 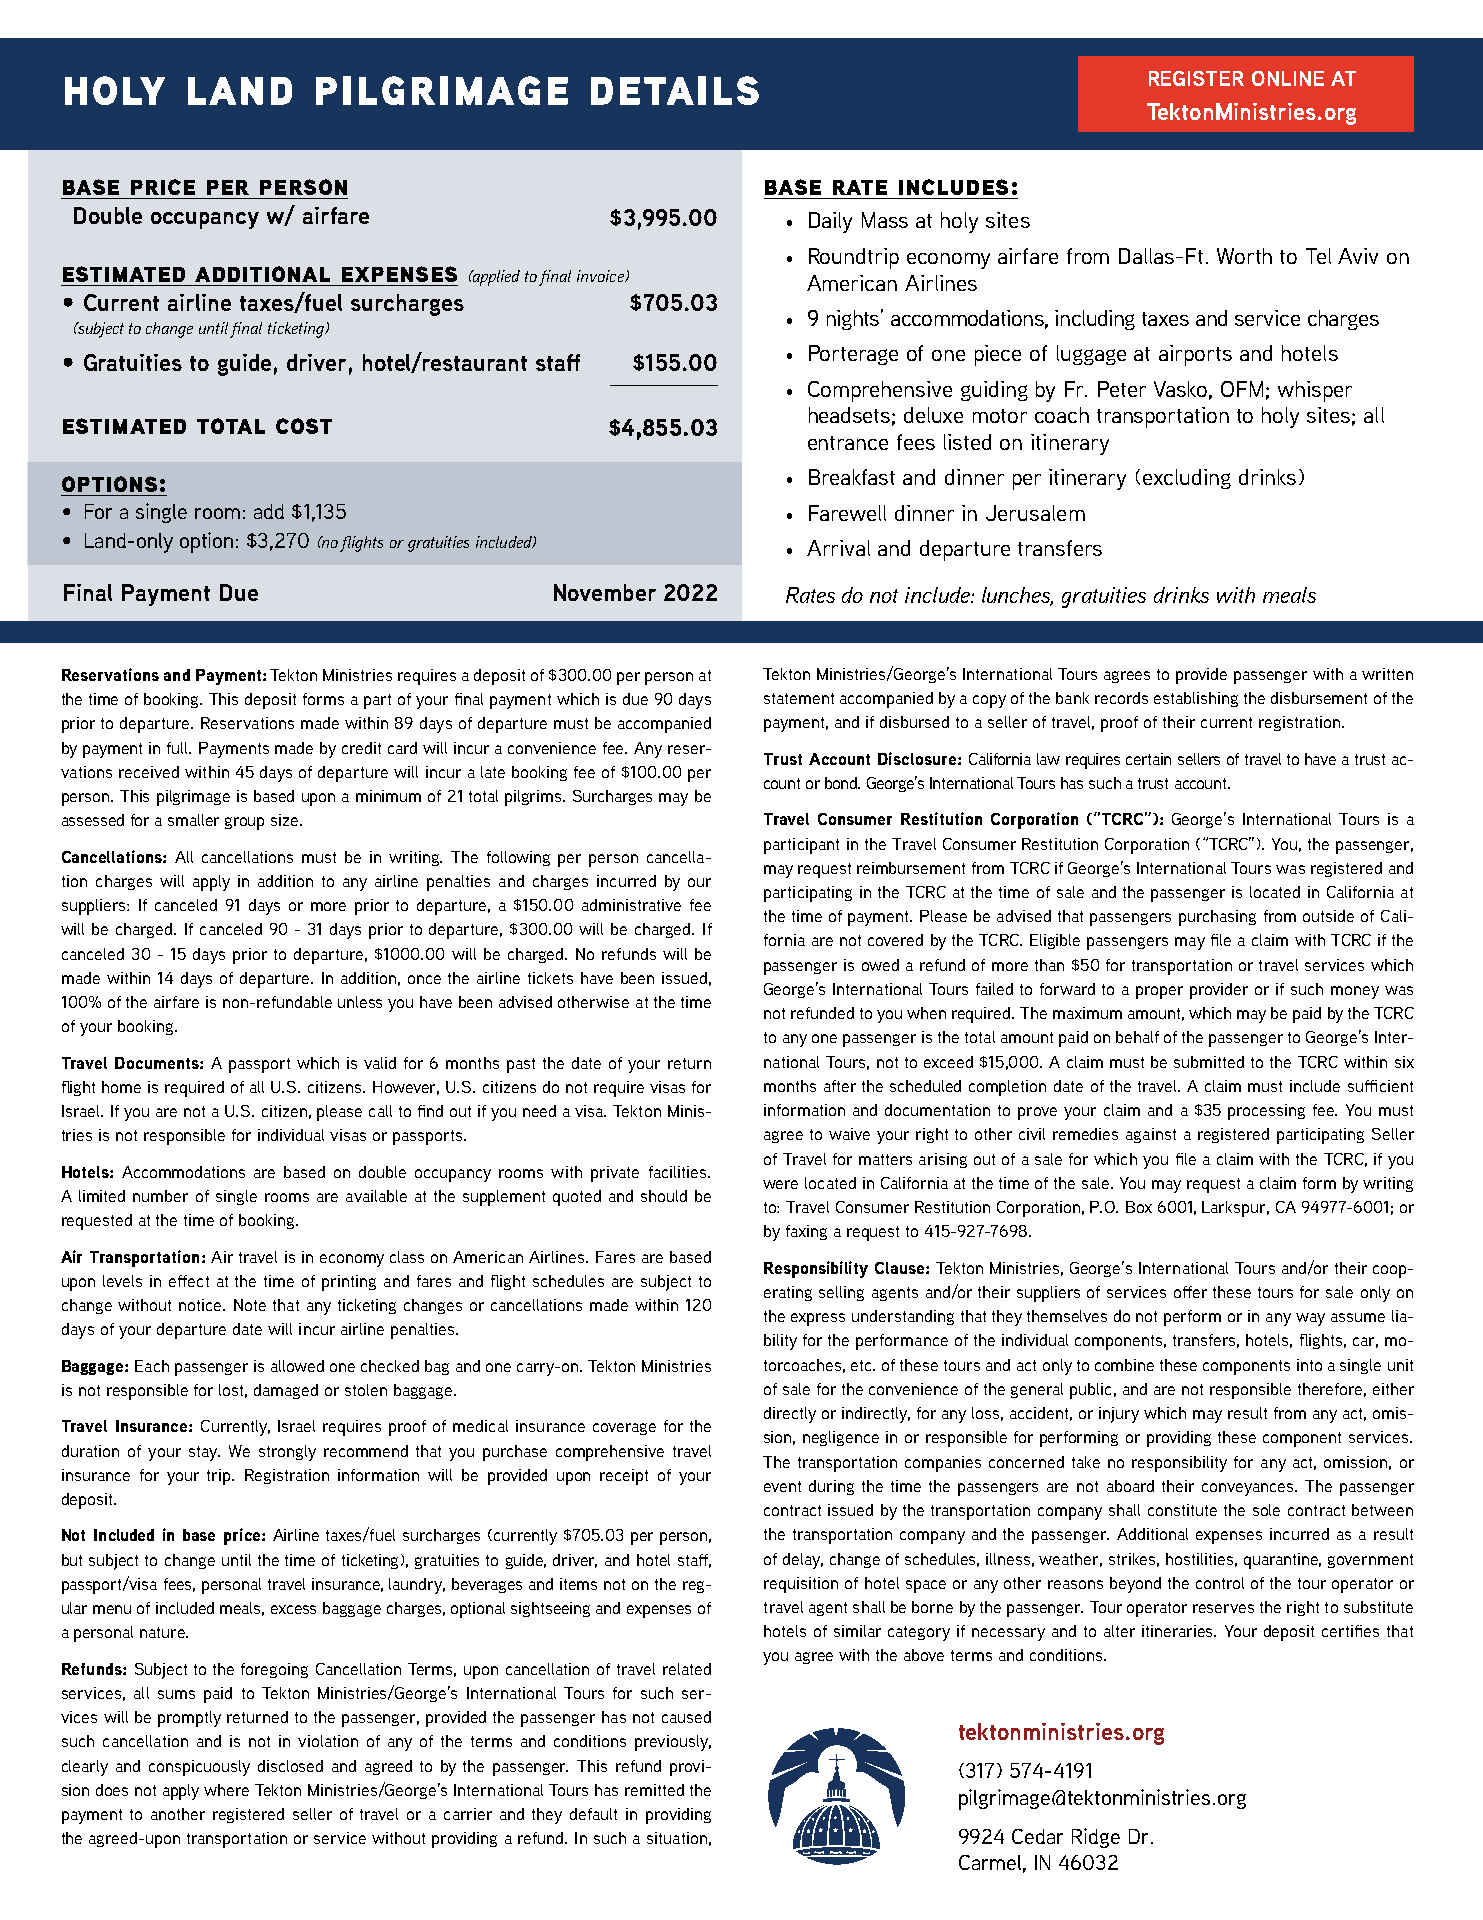 I want to click on purchasing, so click(x=1217, y=918).
